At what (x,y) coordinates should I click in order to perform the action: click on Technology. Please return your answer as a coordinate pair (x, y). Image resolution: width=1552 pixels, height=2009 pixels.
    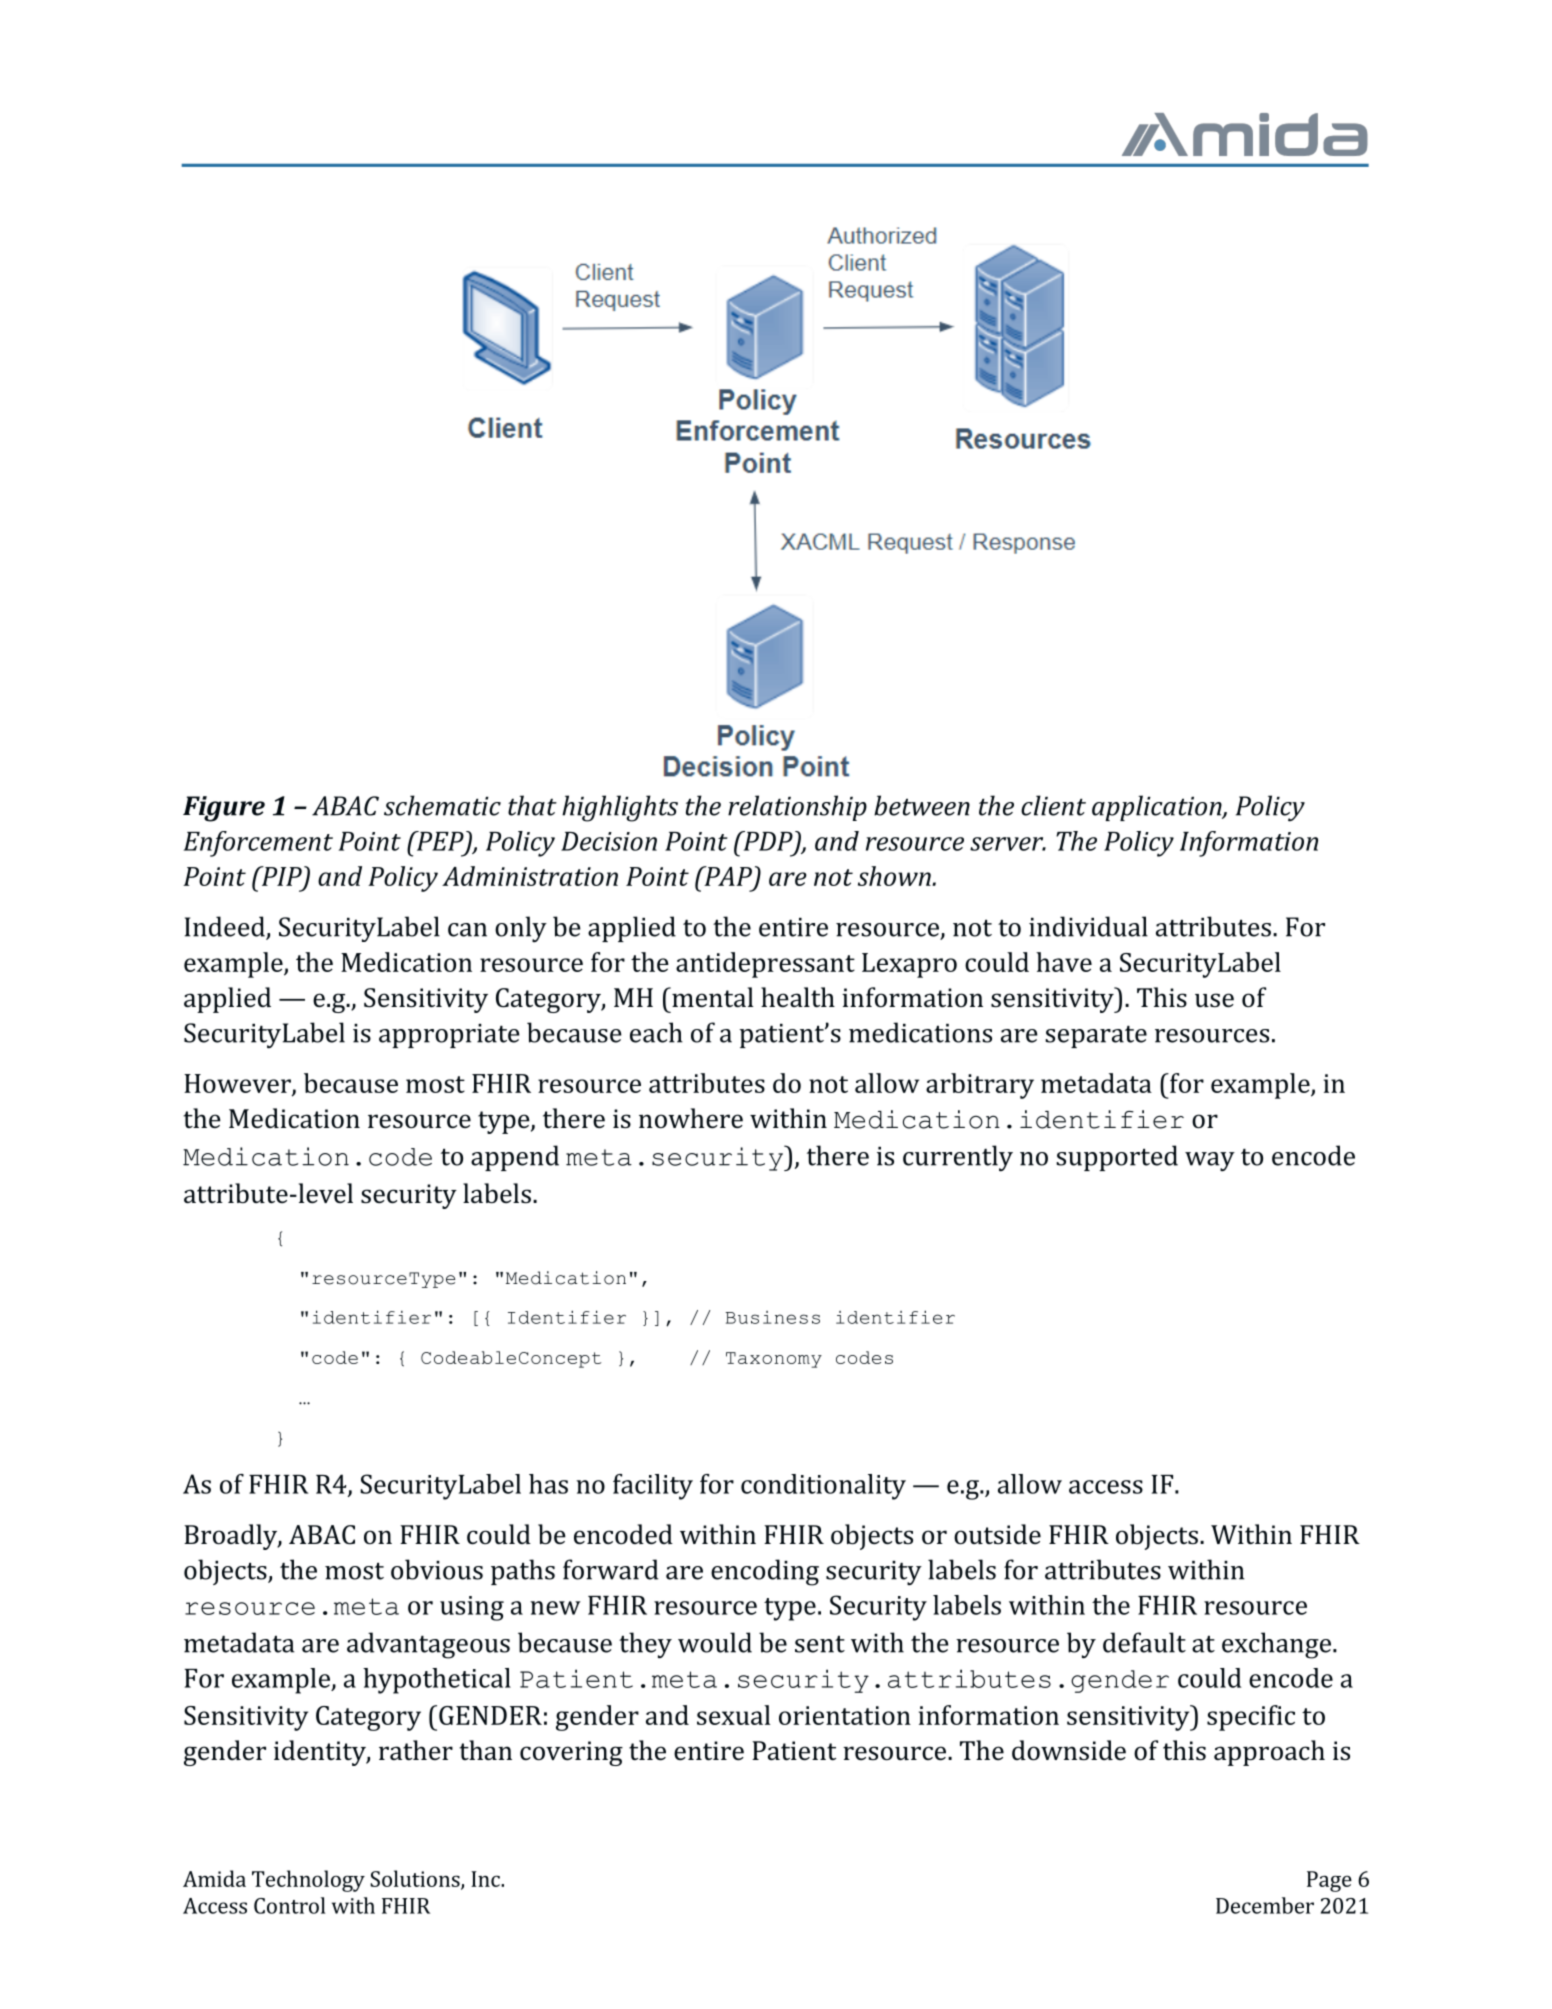
    Looking at the image, I should click on (308, 1881).
